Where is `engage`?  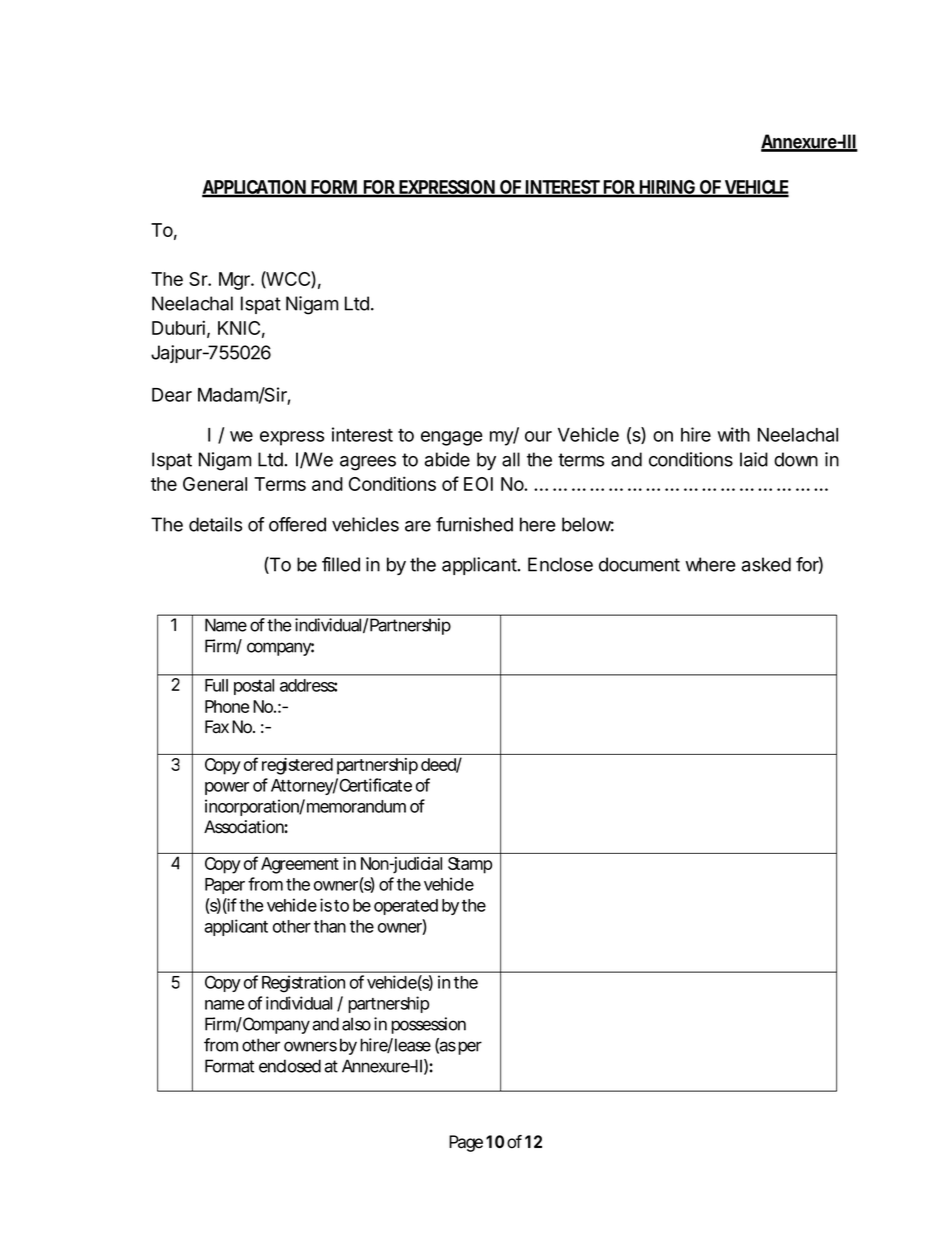 engage is located at coordinates (452, 438).
